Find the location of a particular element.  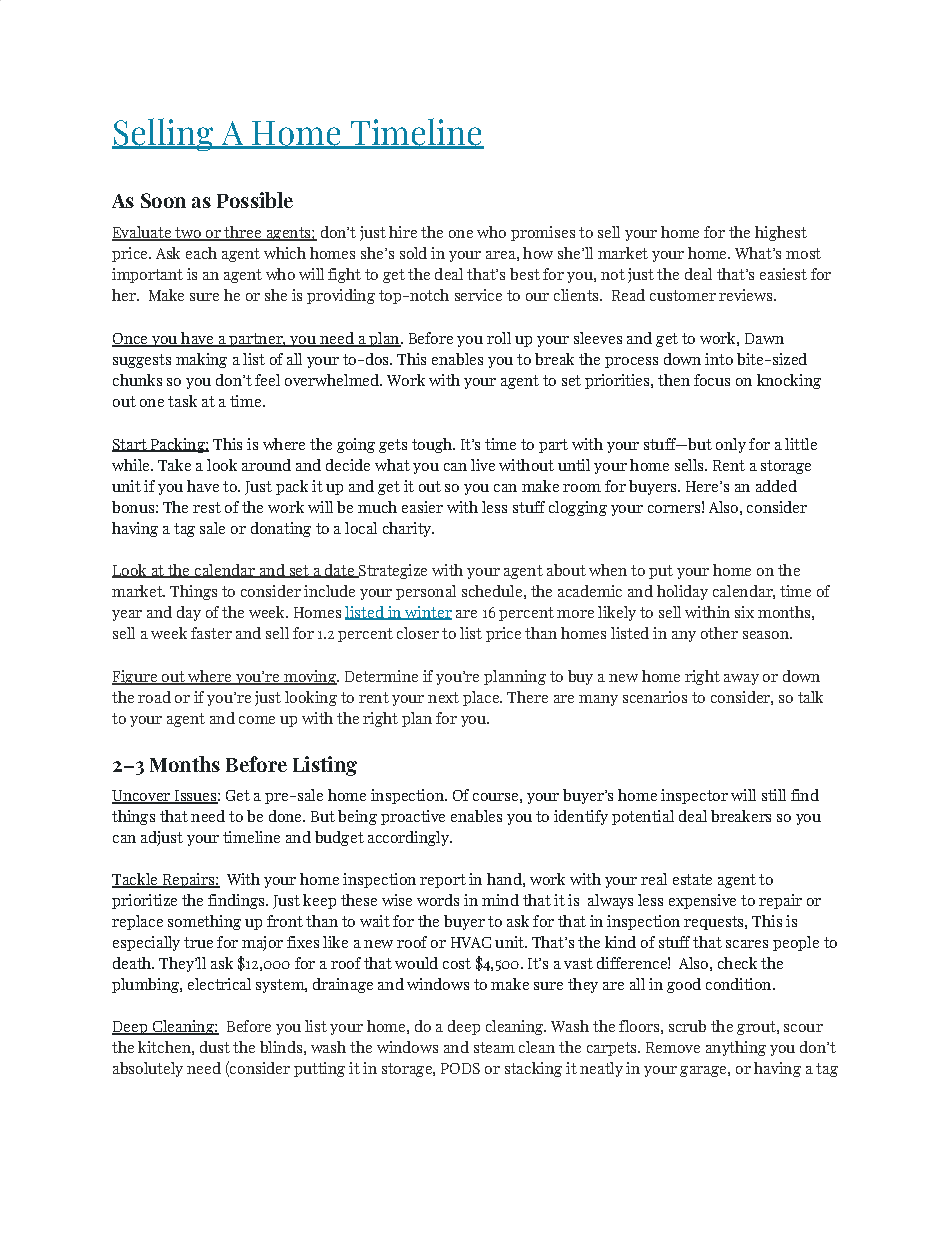

hire is located at coordinates (403, 232).
